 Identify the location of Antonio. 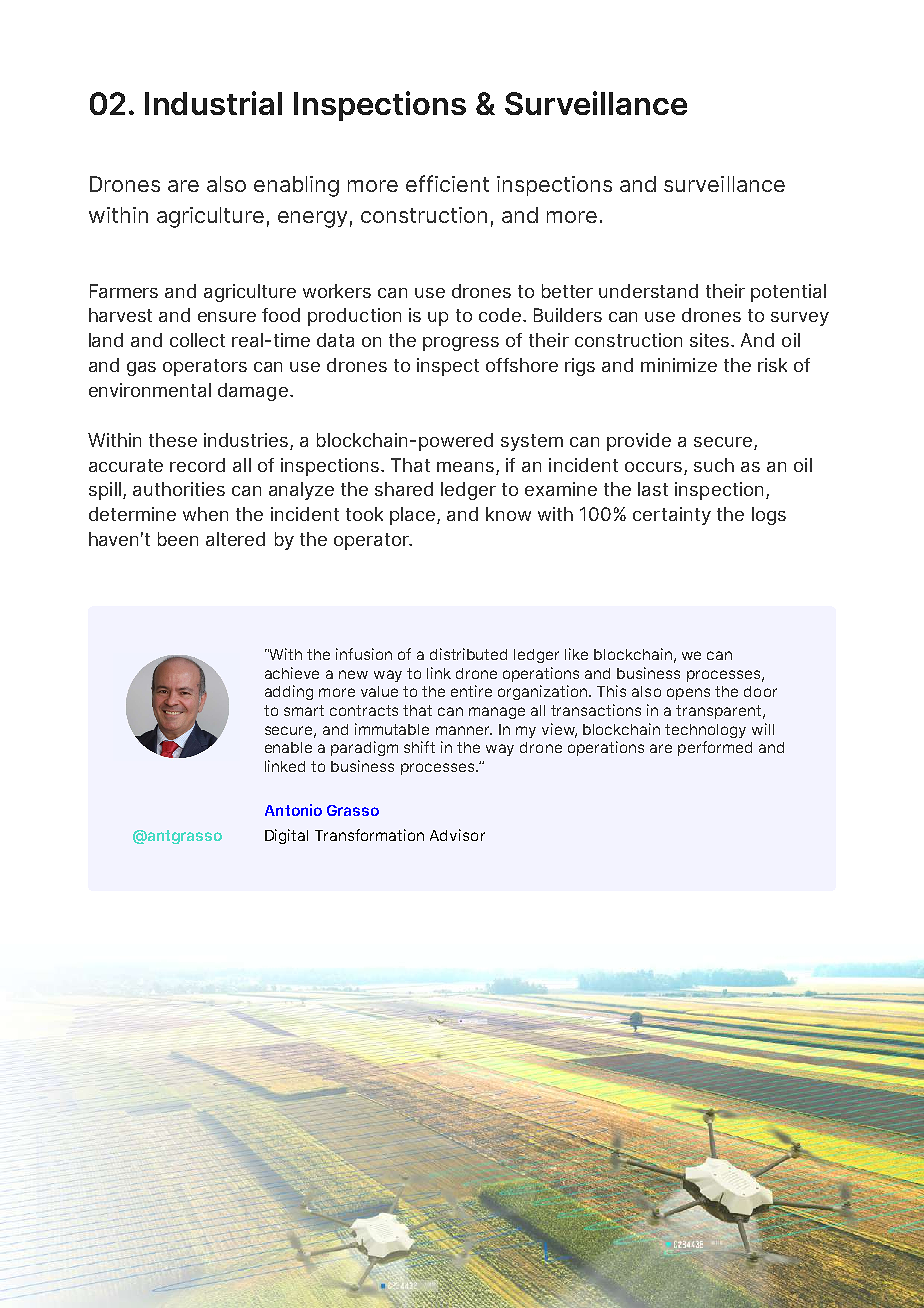
(293, 810).
